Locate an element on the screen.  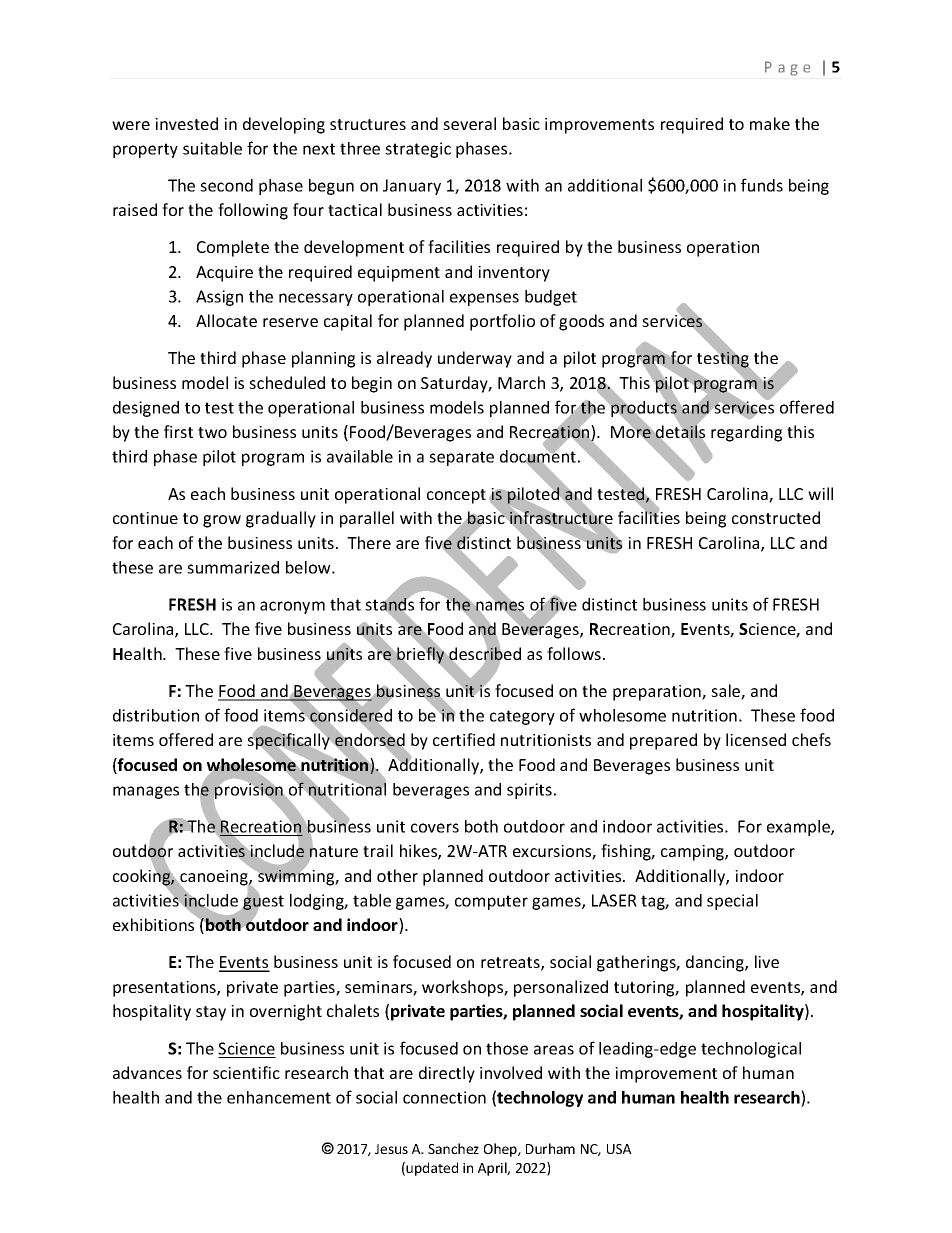
several is located at coordinates (469, 123).
